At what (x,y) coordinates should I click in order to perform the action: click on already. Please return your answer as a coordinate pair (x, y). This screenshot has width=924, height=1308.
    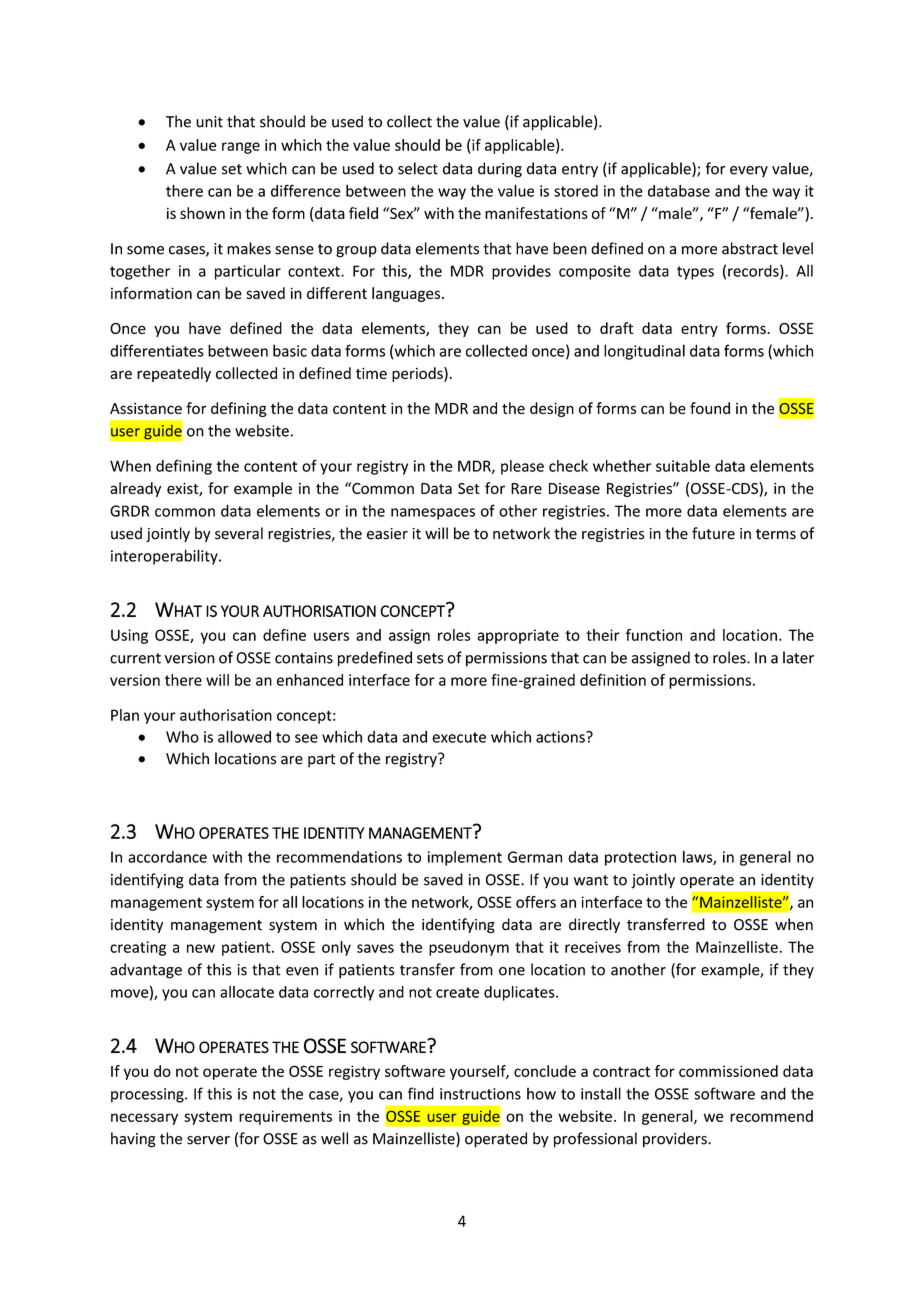
    Looking at the image, I should click on (135, 489).
